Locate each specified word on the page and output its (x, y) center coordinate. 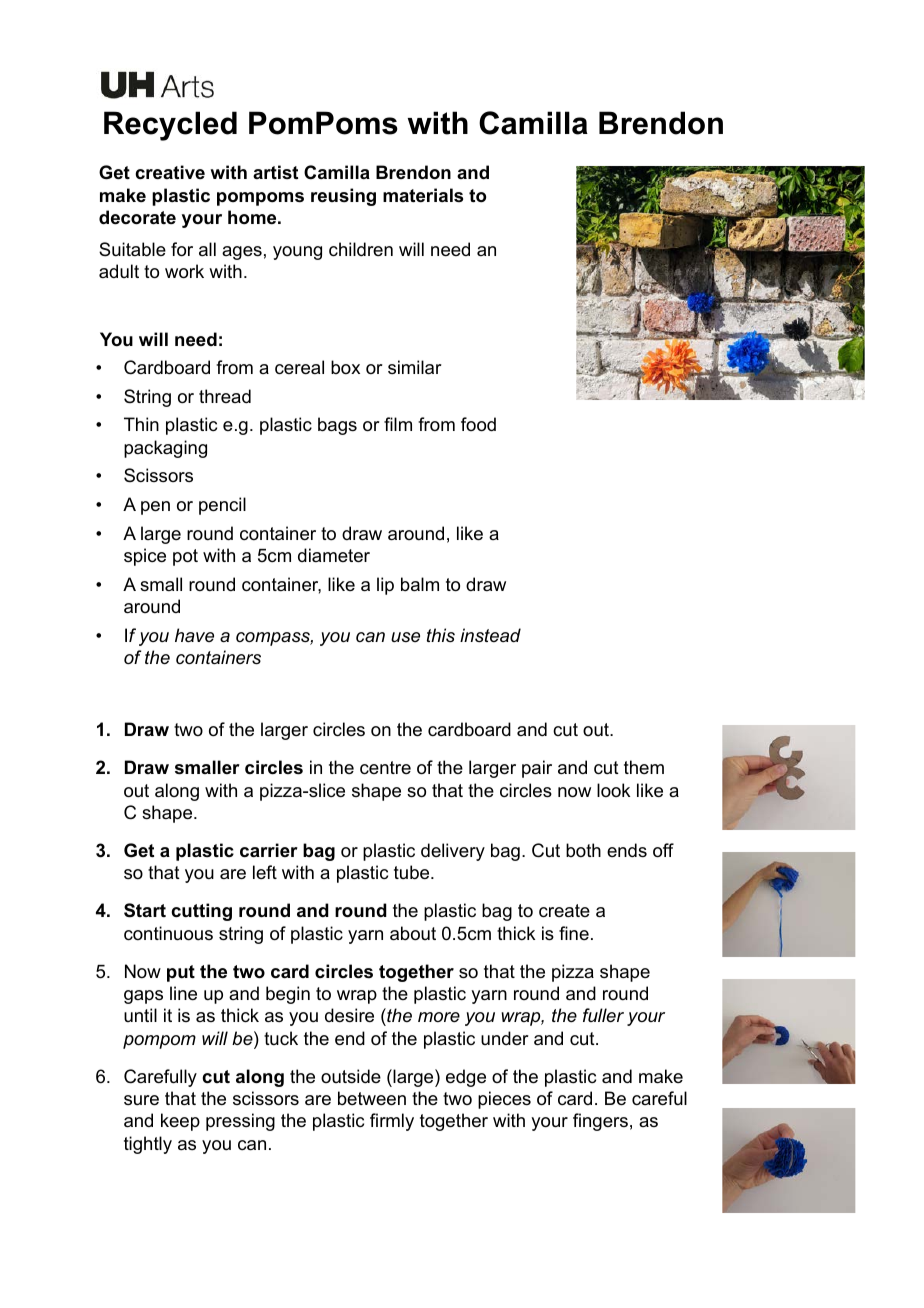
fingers (600, 1122)
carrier (269, 850)
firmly (392, 1122)
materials (423, 195)
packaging (165, 449)
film (398, 424)
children (361, 249)
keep (180, 1122)
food (478, 424)
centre (385, 768)
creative (170, 172)
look (613, 790)
